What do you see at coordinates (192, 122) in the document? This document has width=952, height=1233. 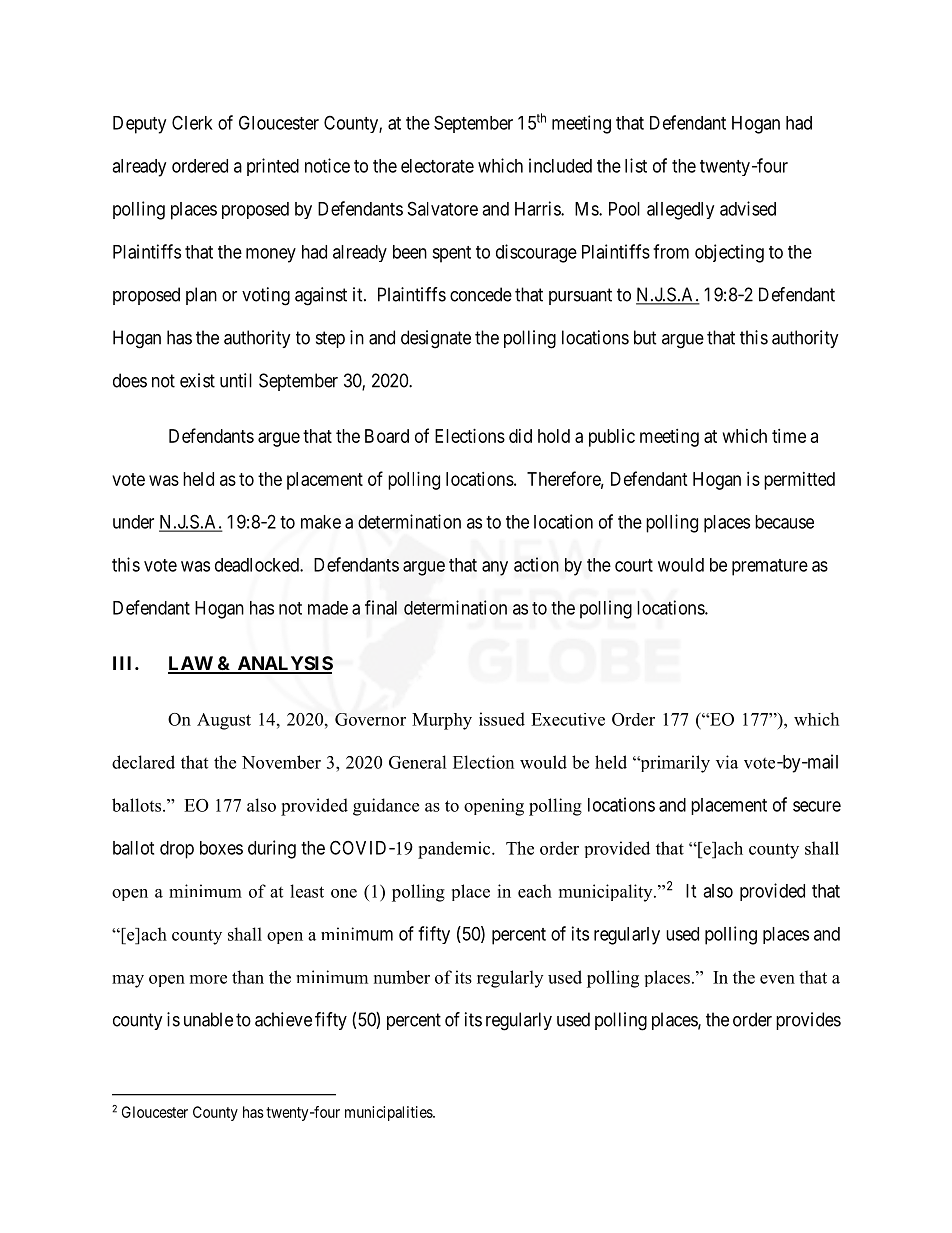 I see `Clerk` at bounding box center [192, 122].
